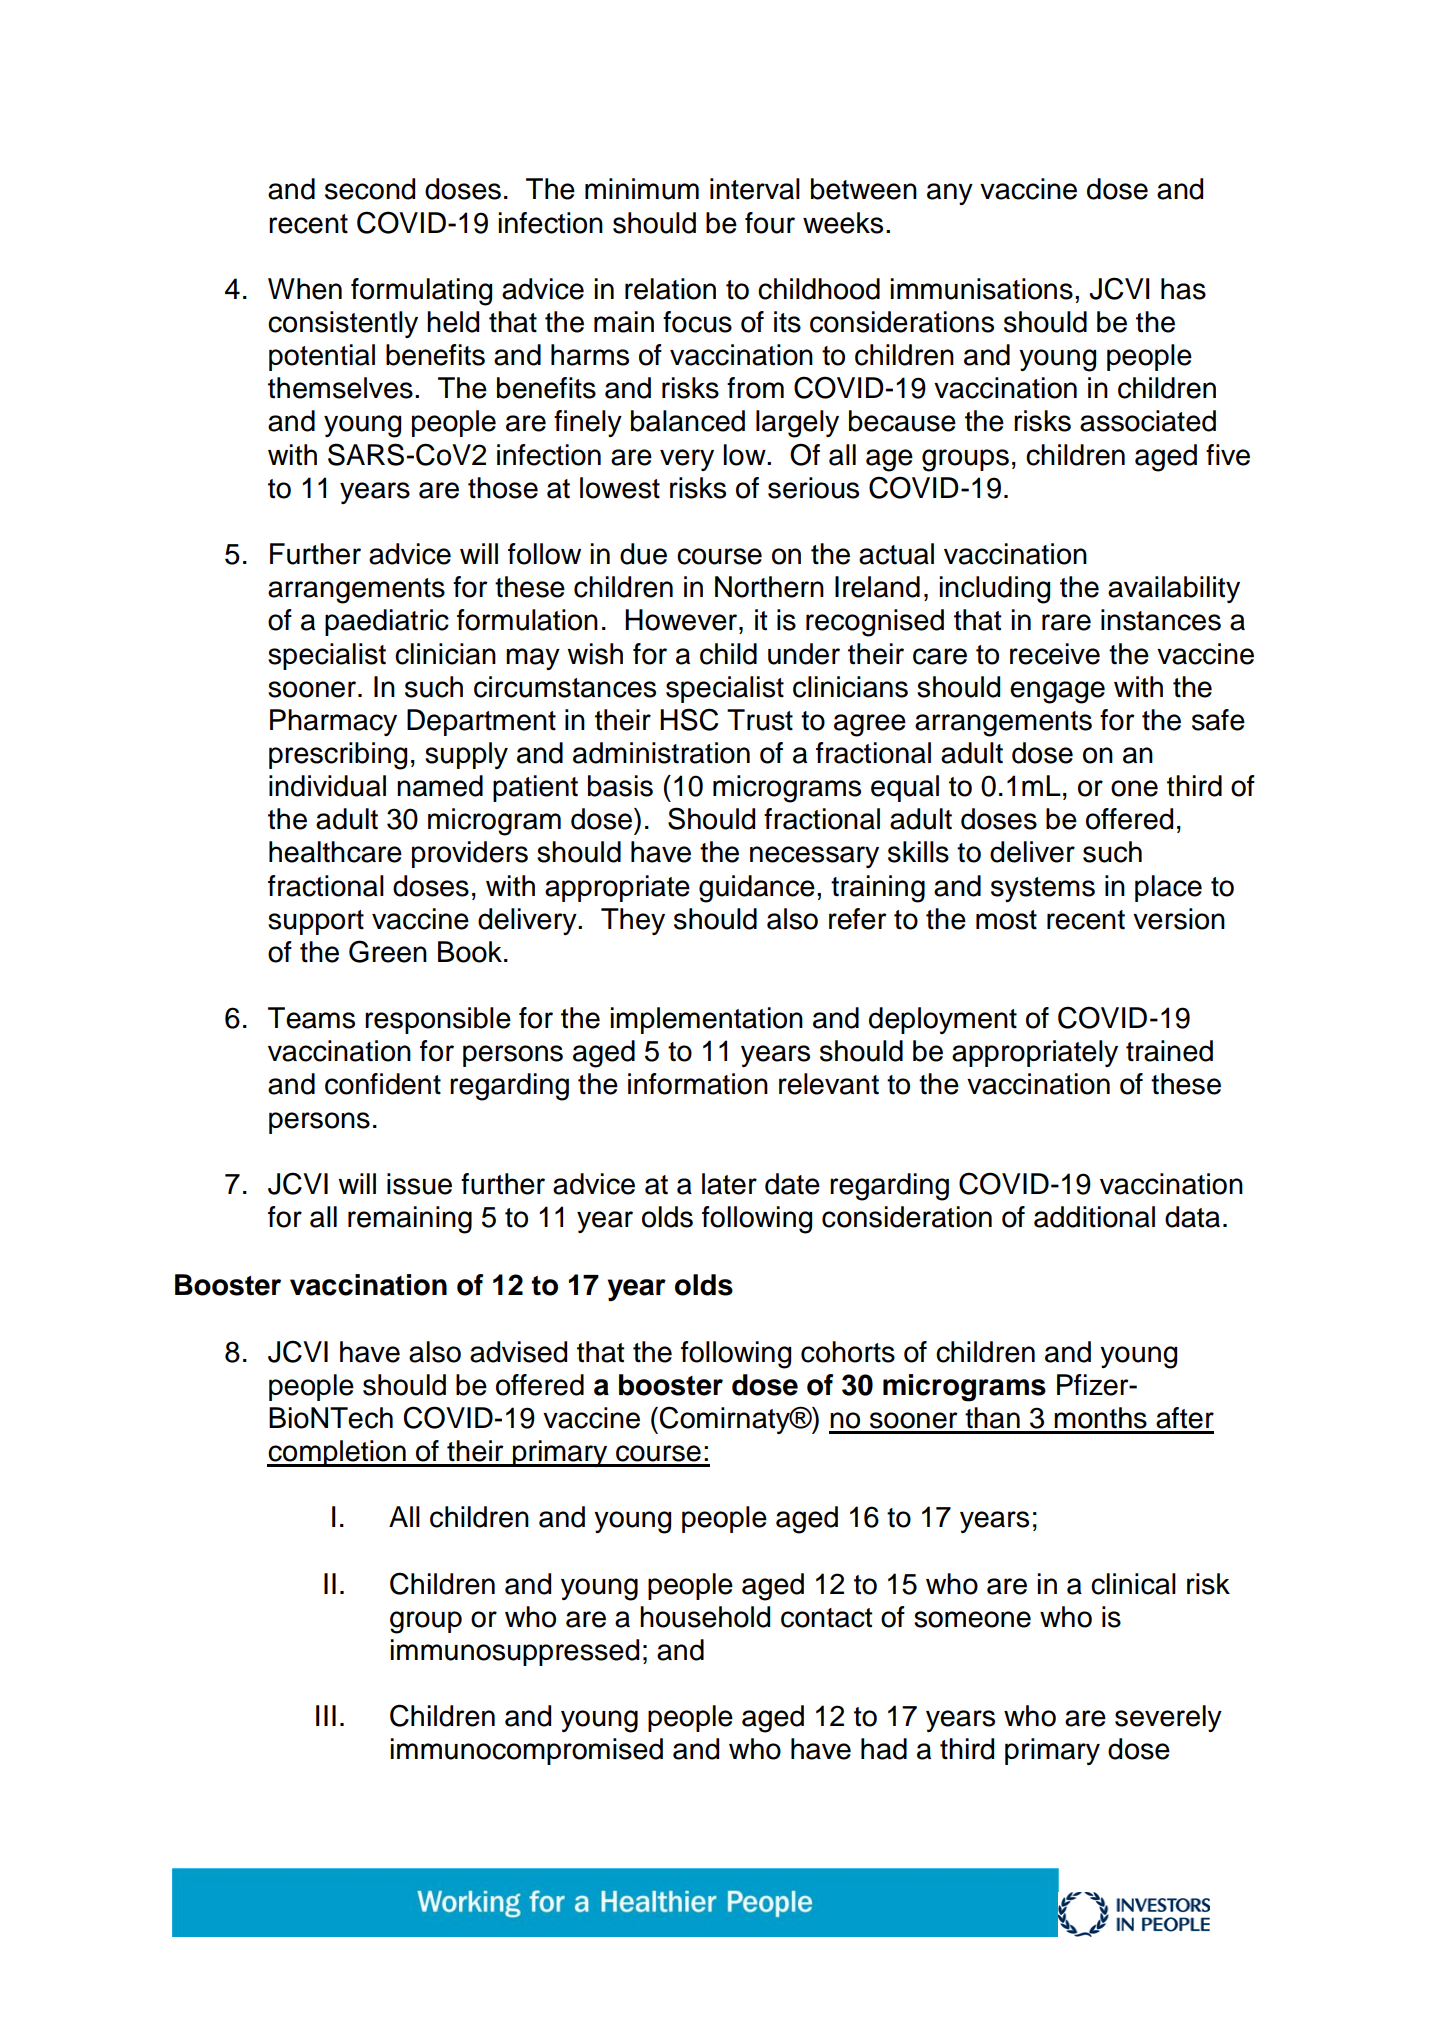 The height and width of the screenshot is (2022, 1430). What do you see at coordinates (1183, 289) in the screenshot?
I see `has` at bounding box center [1183, 289].
